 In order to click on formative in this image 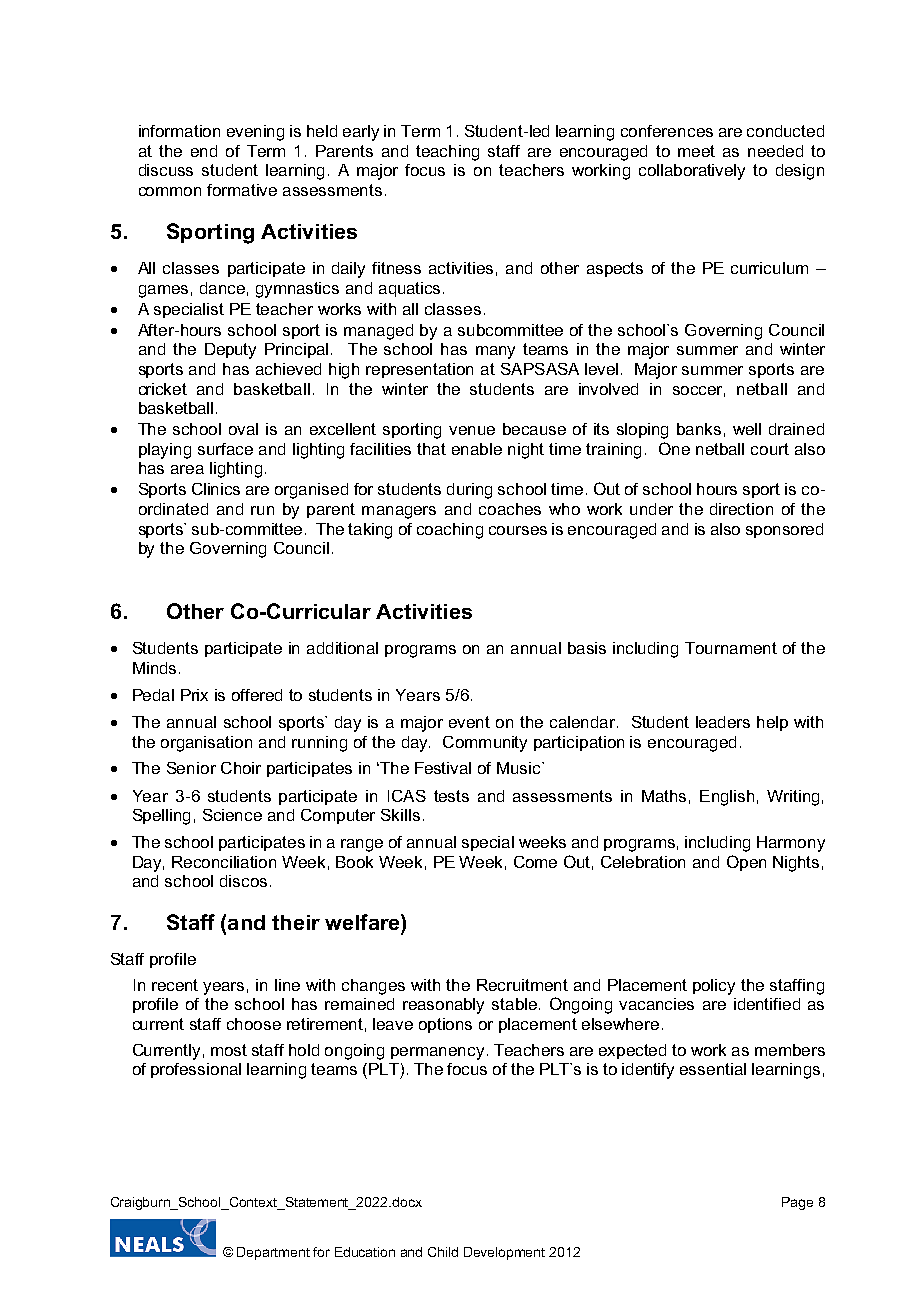, I will do `click(242, 190)`.
